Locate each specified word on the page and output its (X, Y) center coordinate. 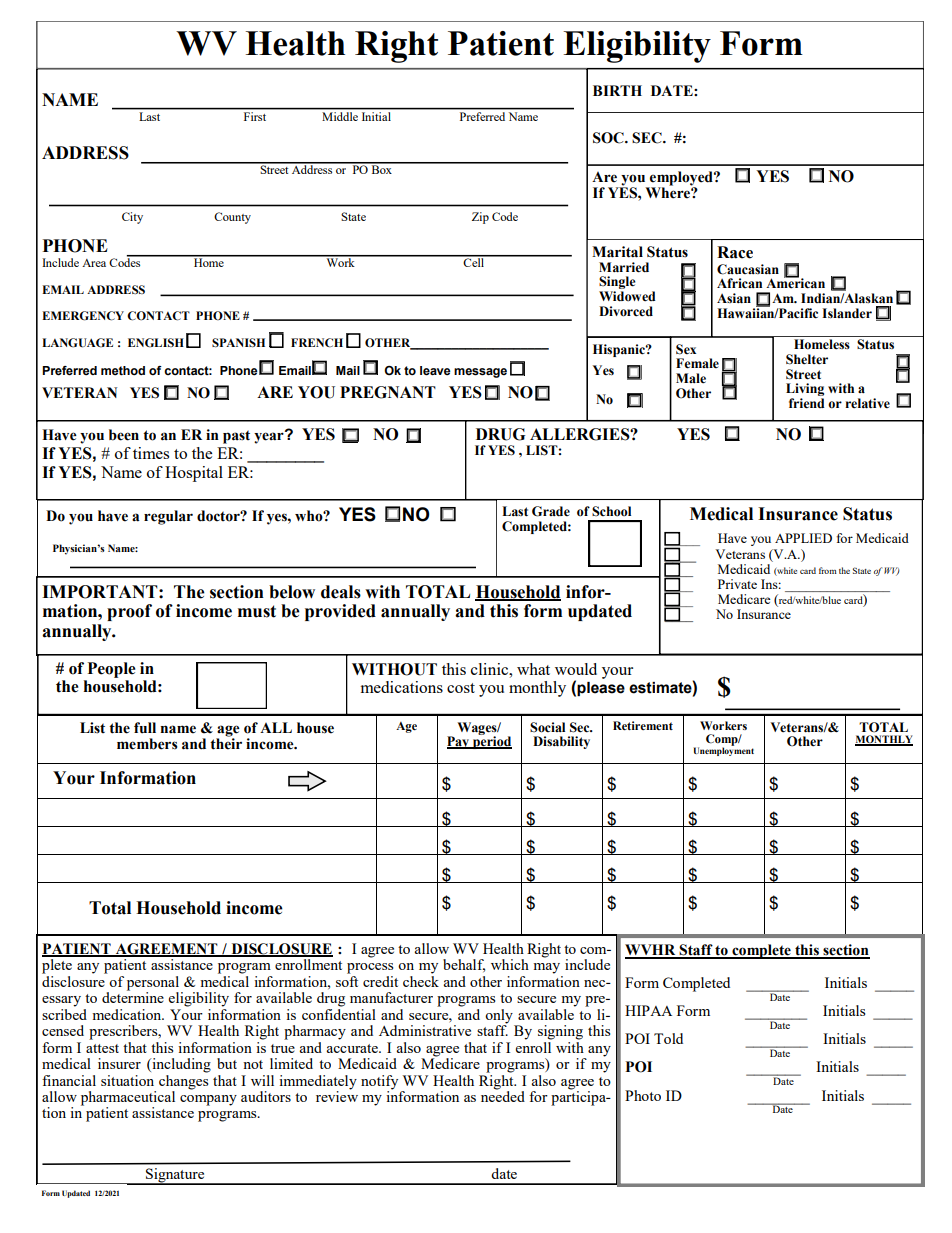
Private (737, 584)
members (147, 744)
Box (382, 168)
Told (668, 1038)
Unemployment (724, 750)
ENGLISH (156, 343)
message (480, 373)
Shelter (807, 359)
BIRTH (617, 90)
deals (341, 592)
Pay (459, 742)
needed (503, 1095)
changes (183, 1081)
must (257, 611)
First (255, 115)
